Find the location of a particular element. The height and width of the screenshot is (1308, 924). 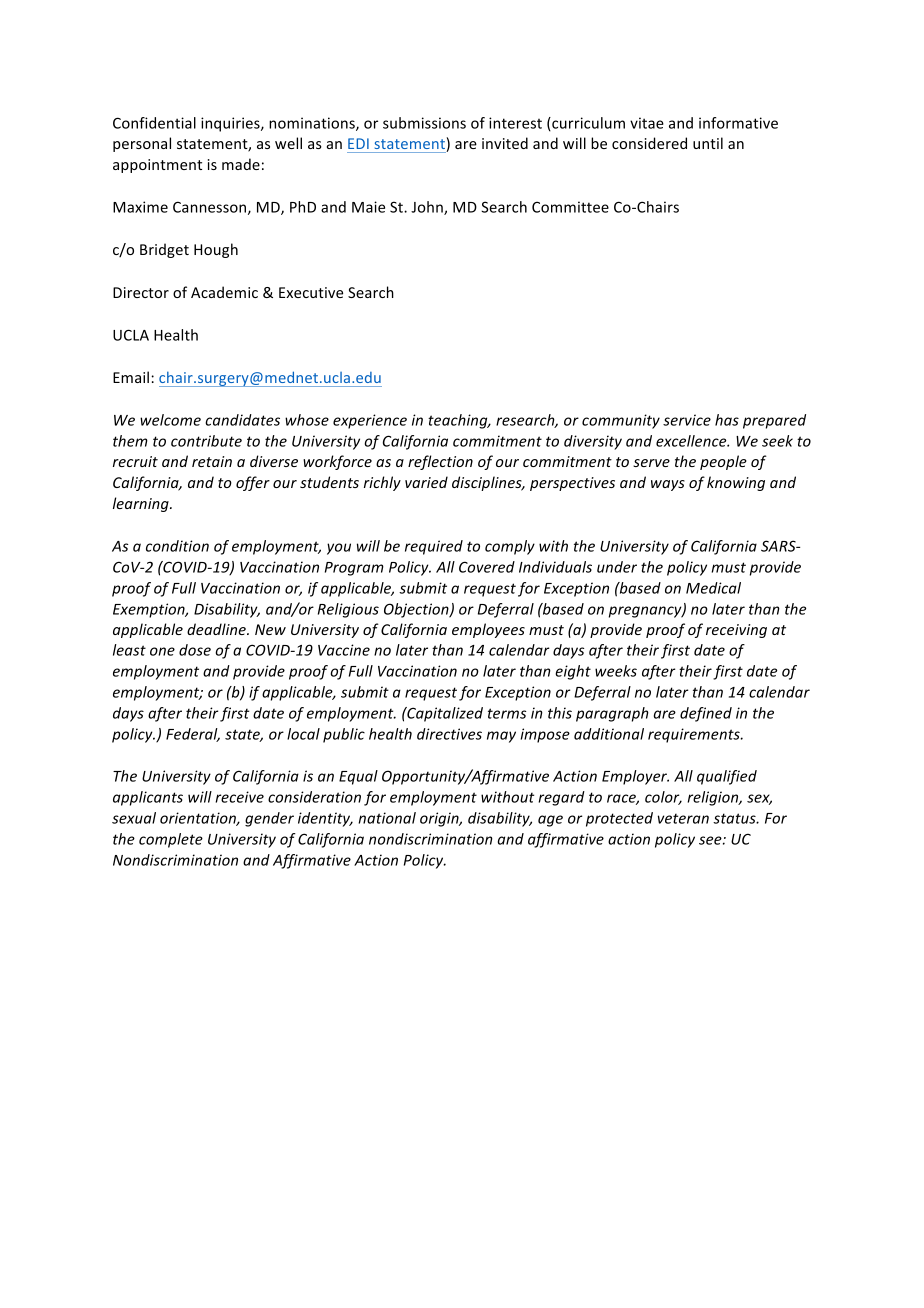

retain is located at coordinates (212, 461).
